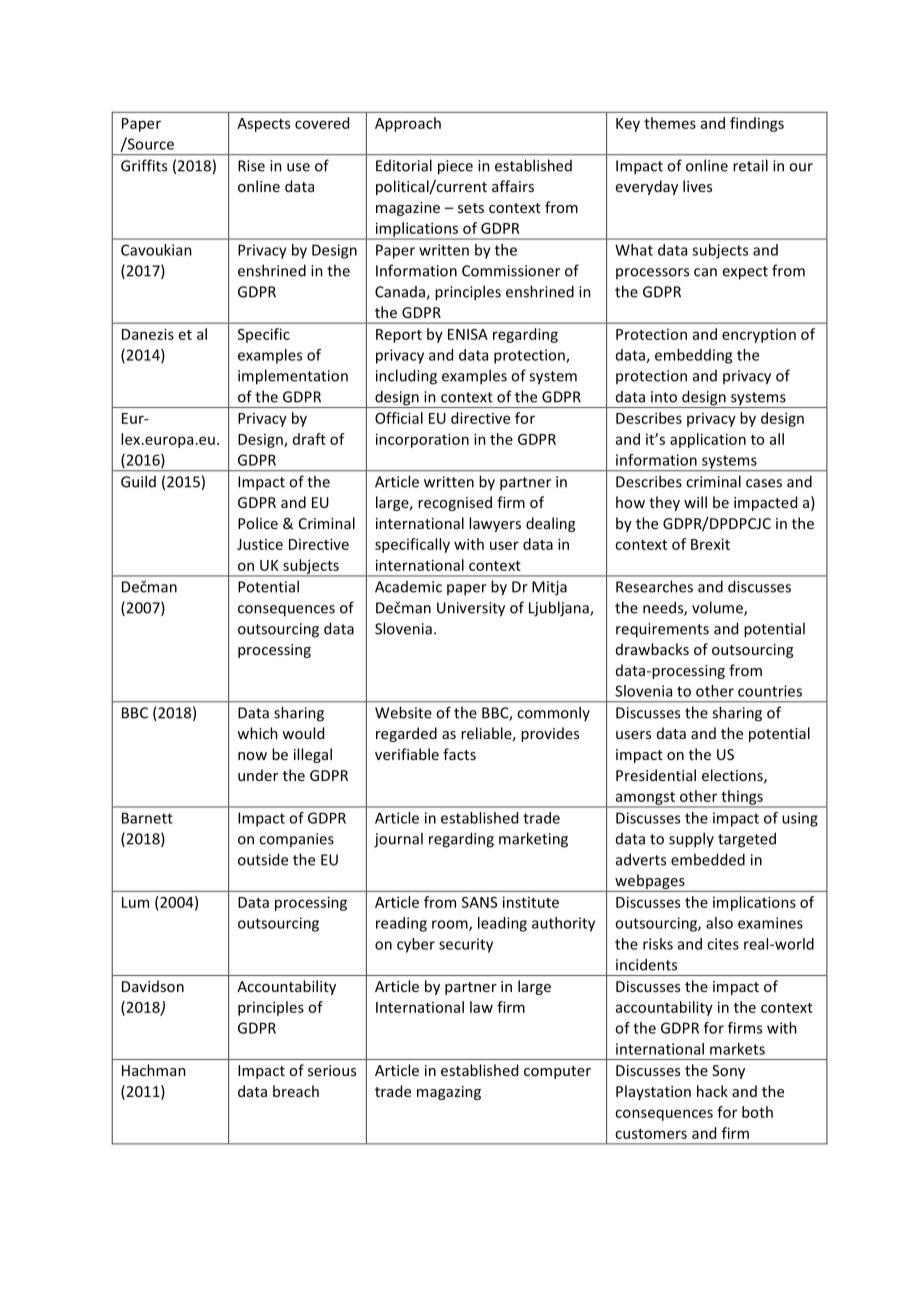  What do you see at coordinates (712, 1091) in the page?
I see `hack` at bounding box center [712, 1091].
